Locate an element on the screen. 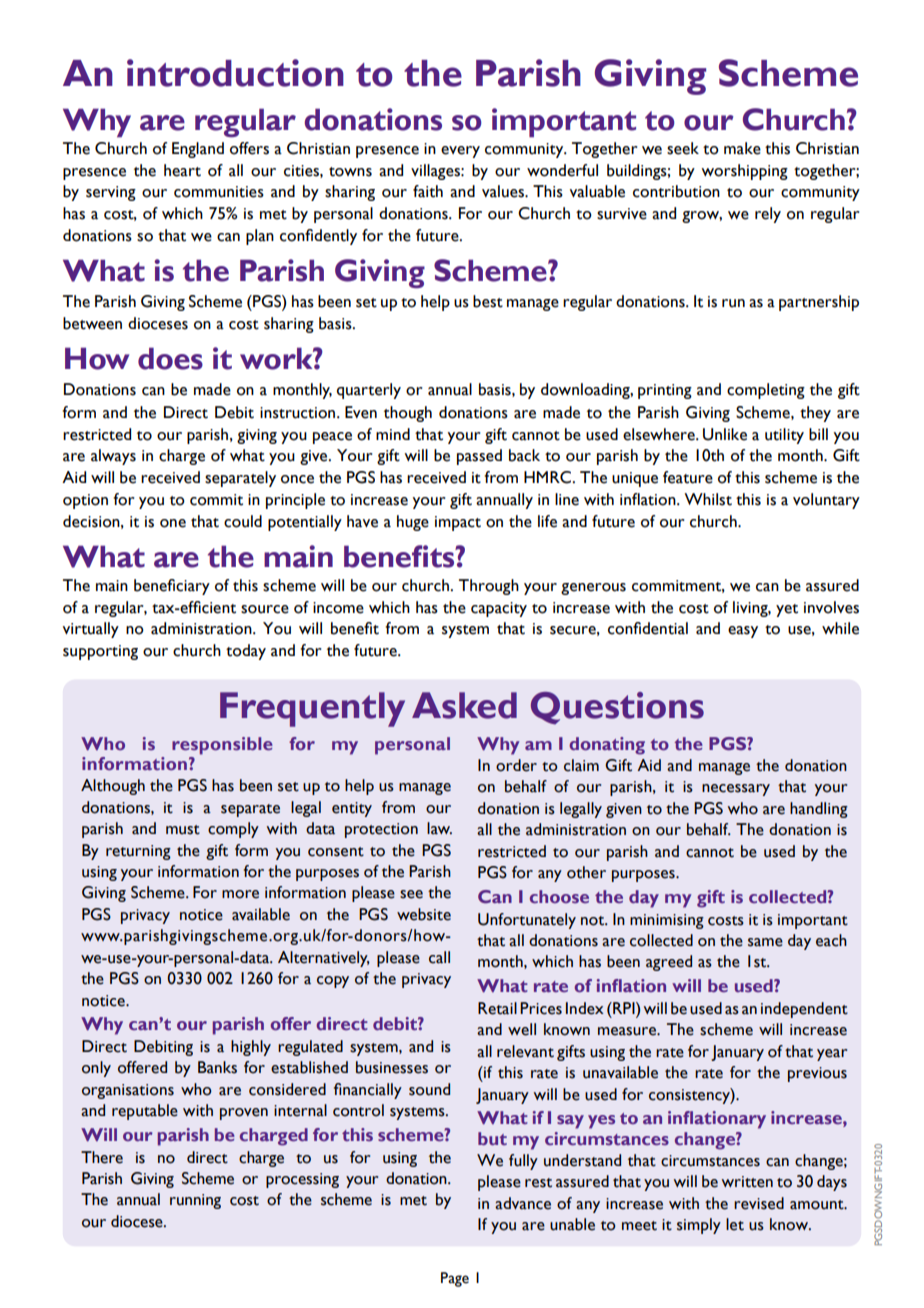 The image size is (924, 1308). necessary is located at coordinates (736, 790).
